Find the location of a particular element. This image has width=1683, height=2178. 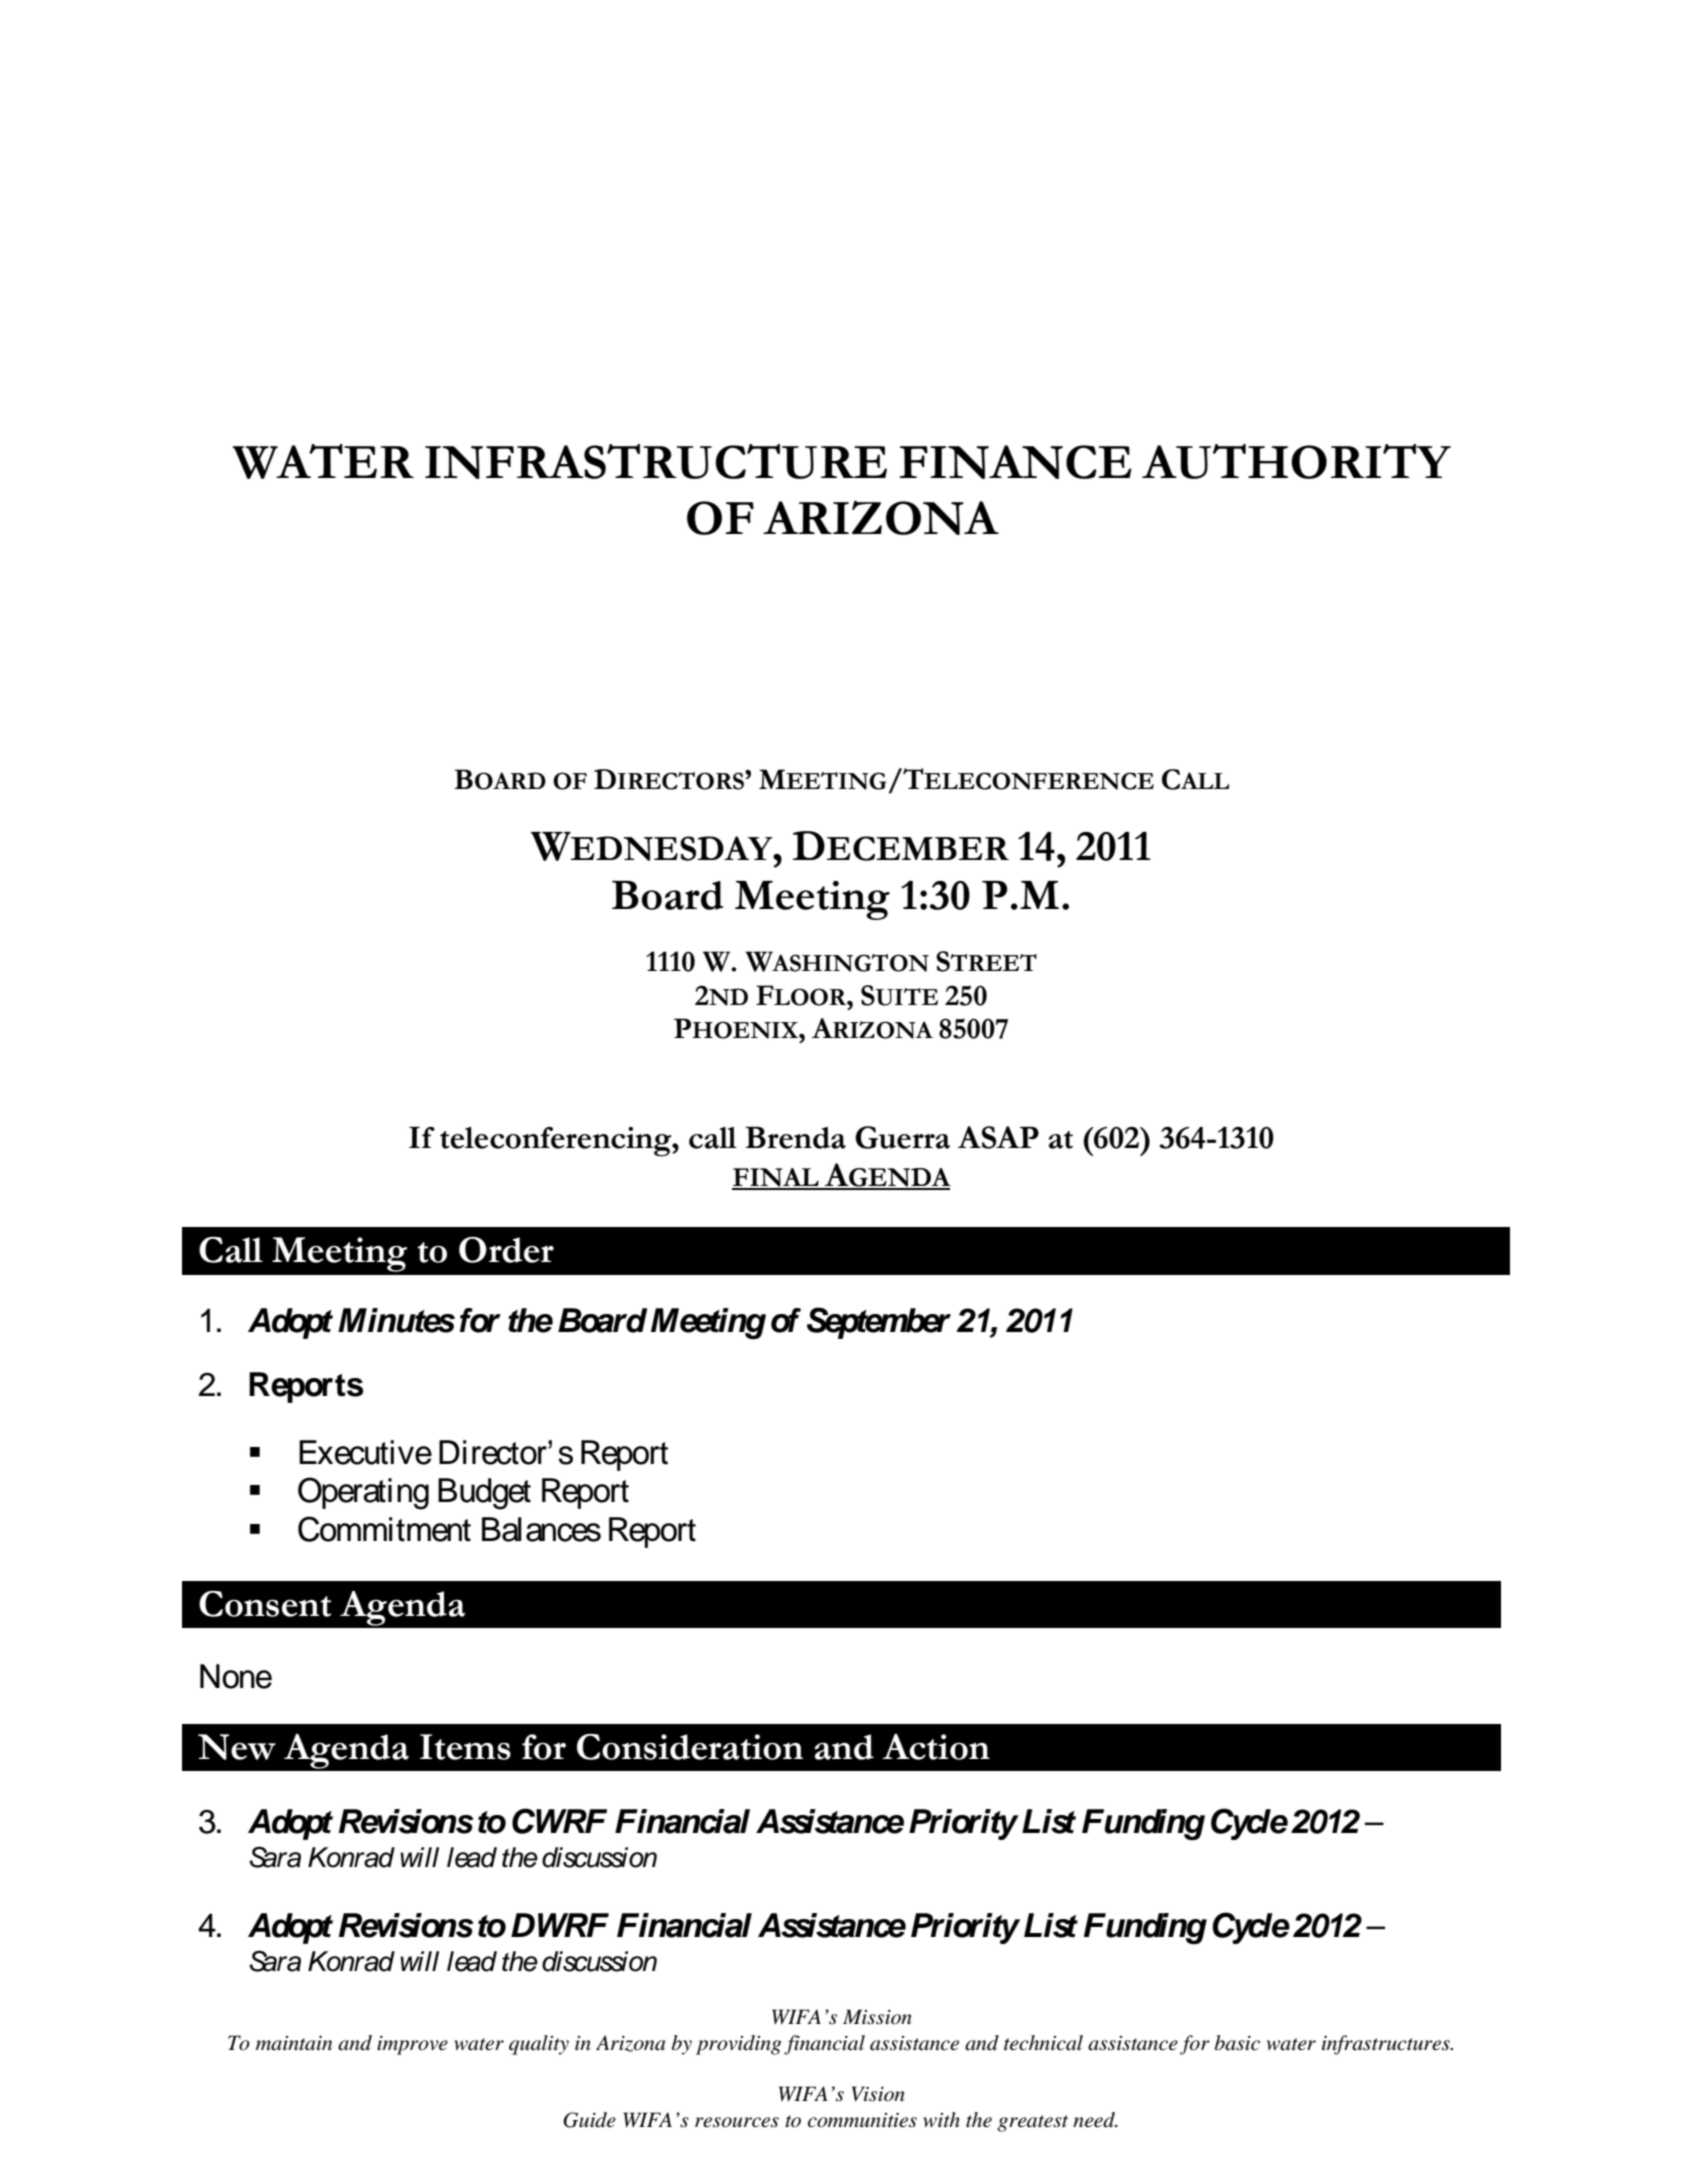

FINANCE is located at coordinates (1015, 462).
